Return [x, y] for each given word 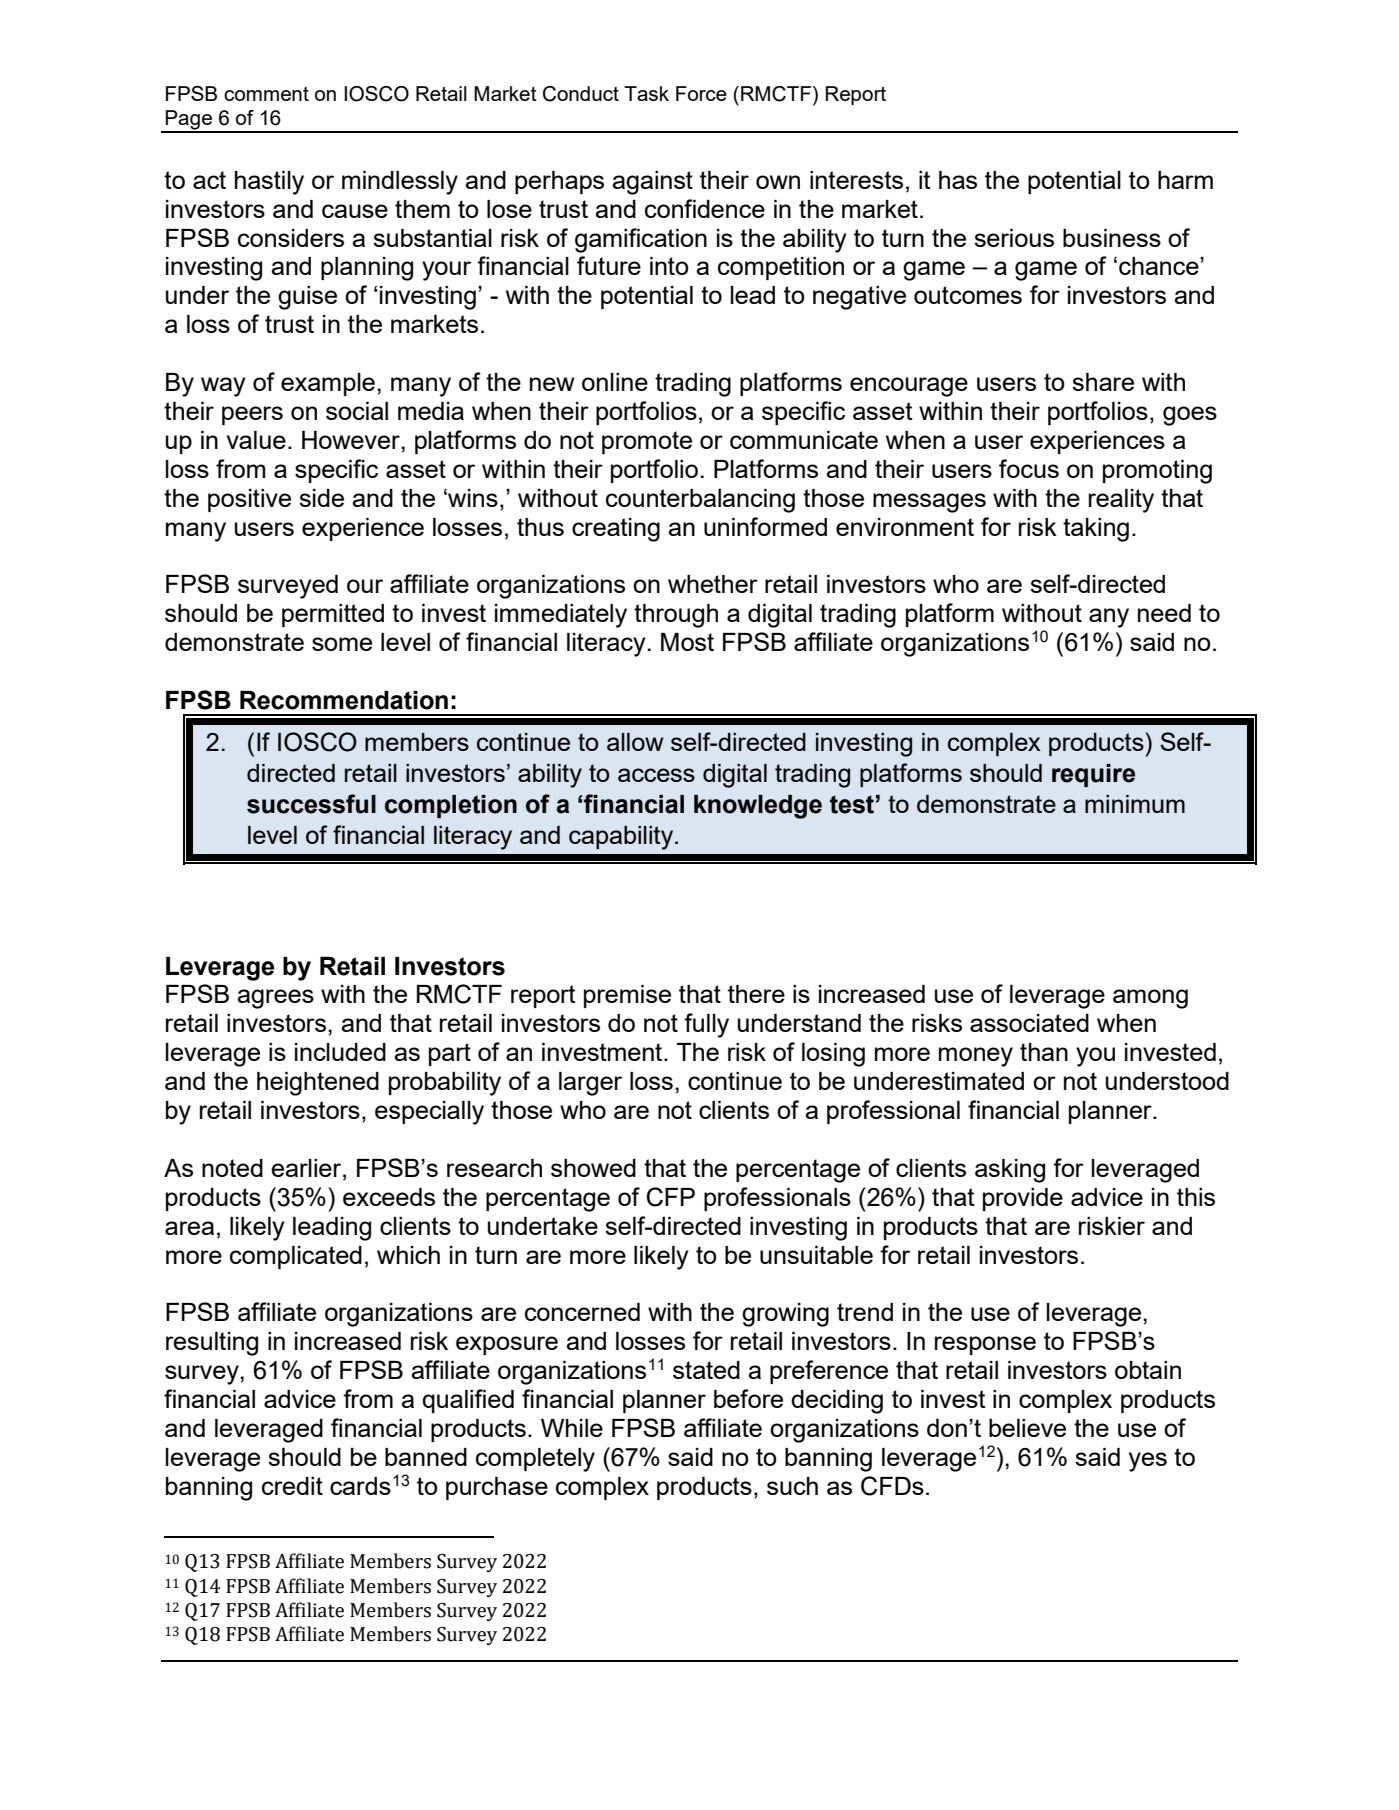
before [748, 1398]
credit [292, 1486]
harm [1185, 180]
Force [701, 93]
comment [266, 94]
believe [1027, 1428]
